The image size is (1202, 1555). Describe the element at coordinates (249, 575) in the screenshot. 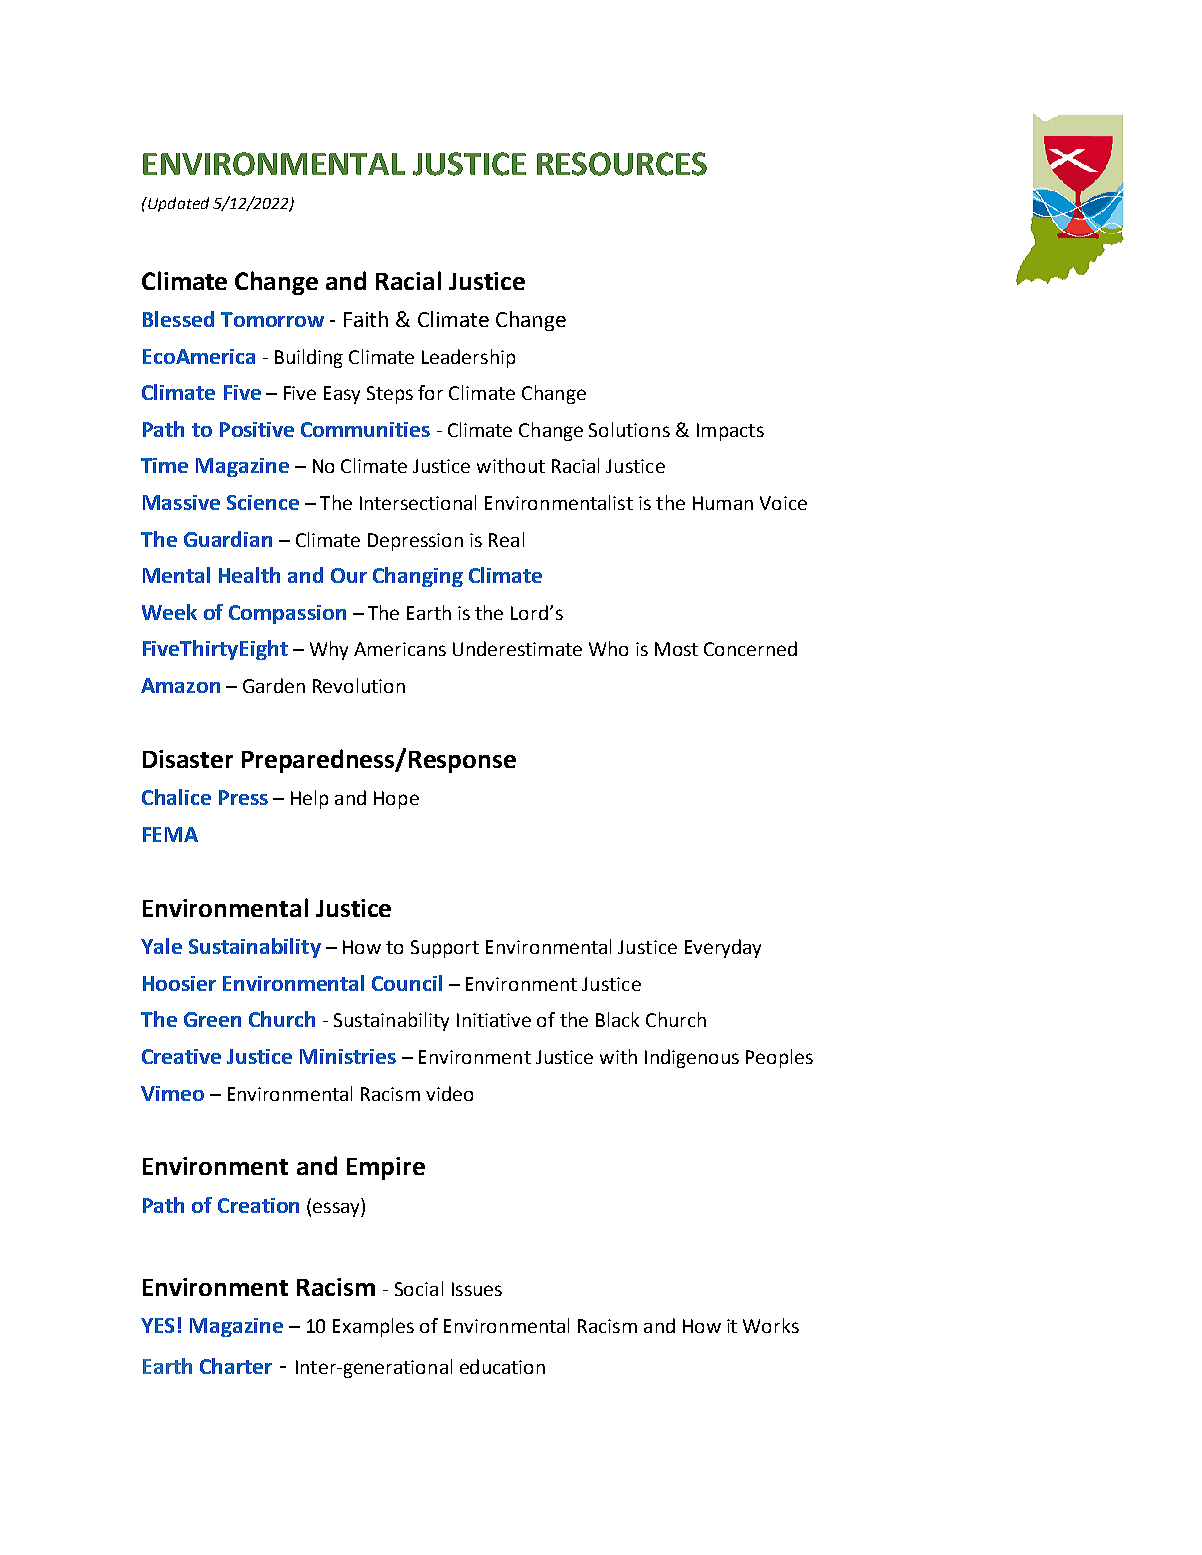

I see `Health` at that location.
